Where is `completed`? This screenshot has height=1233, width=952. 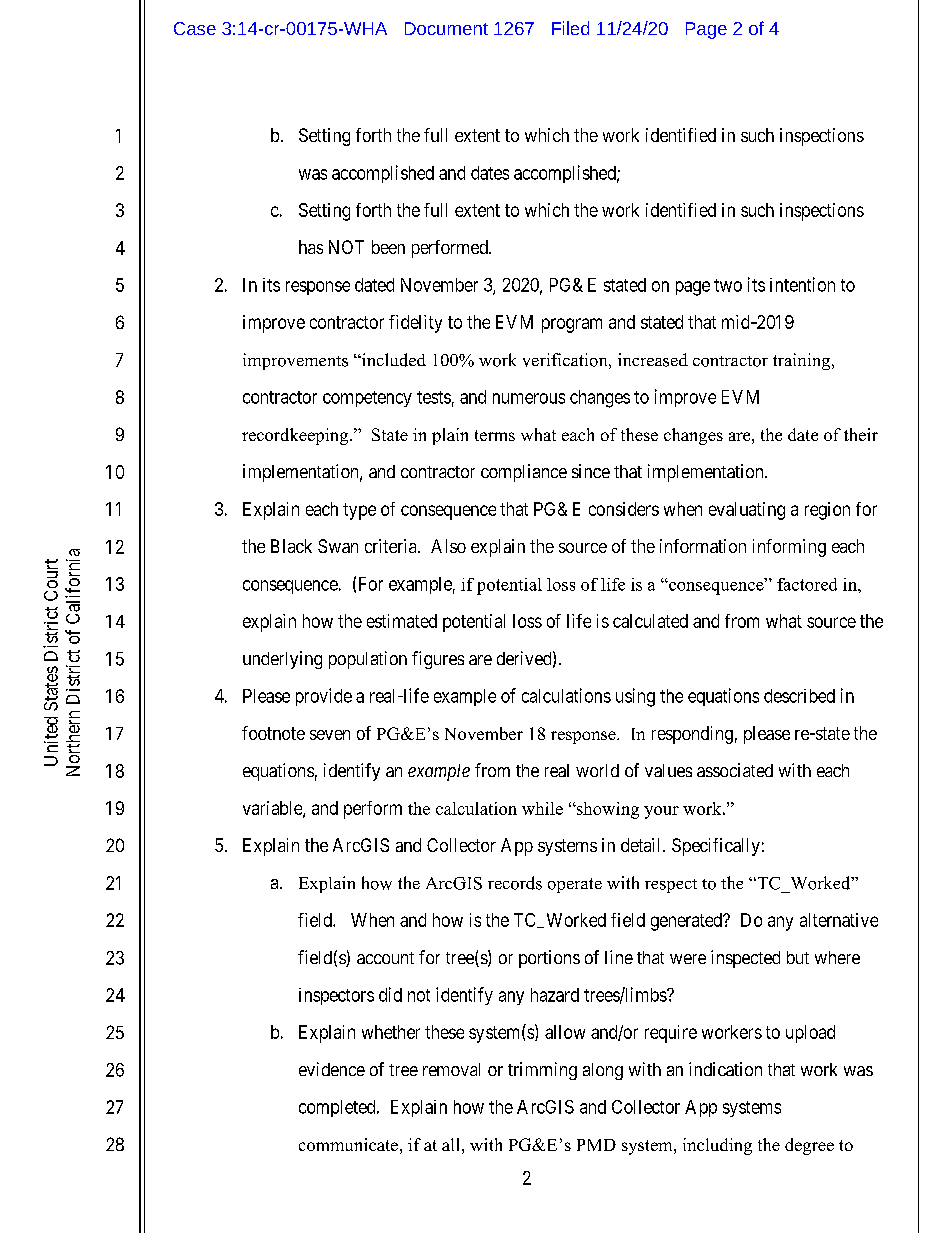
completed is located at coordinates (338, 1108).
